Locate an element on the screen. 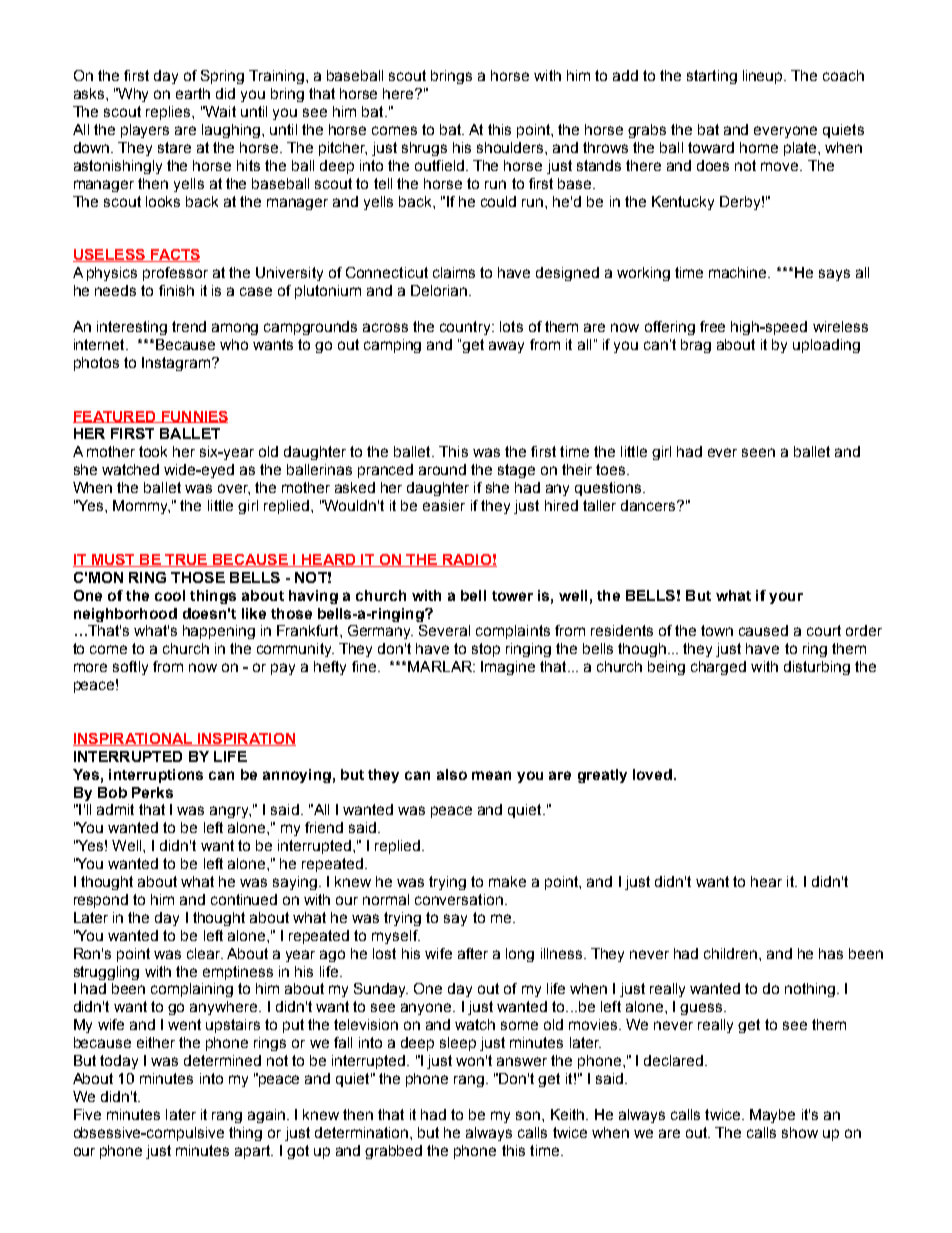 This screenshot has height=1233, width=952. cool is located at coordinates (170, 595).
